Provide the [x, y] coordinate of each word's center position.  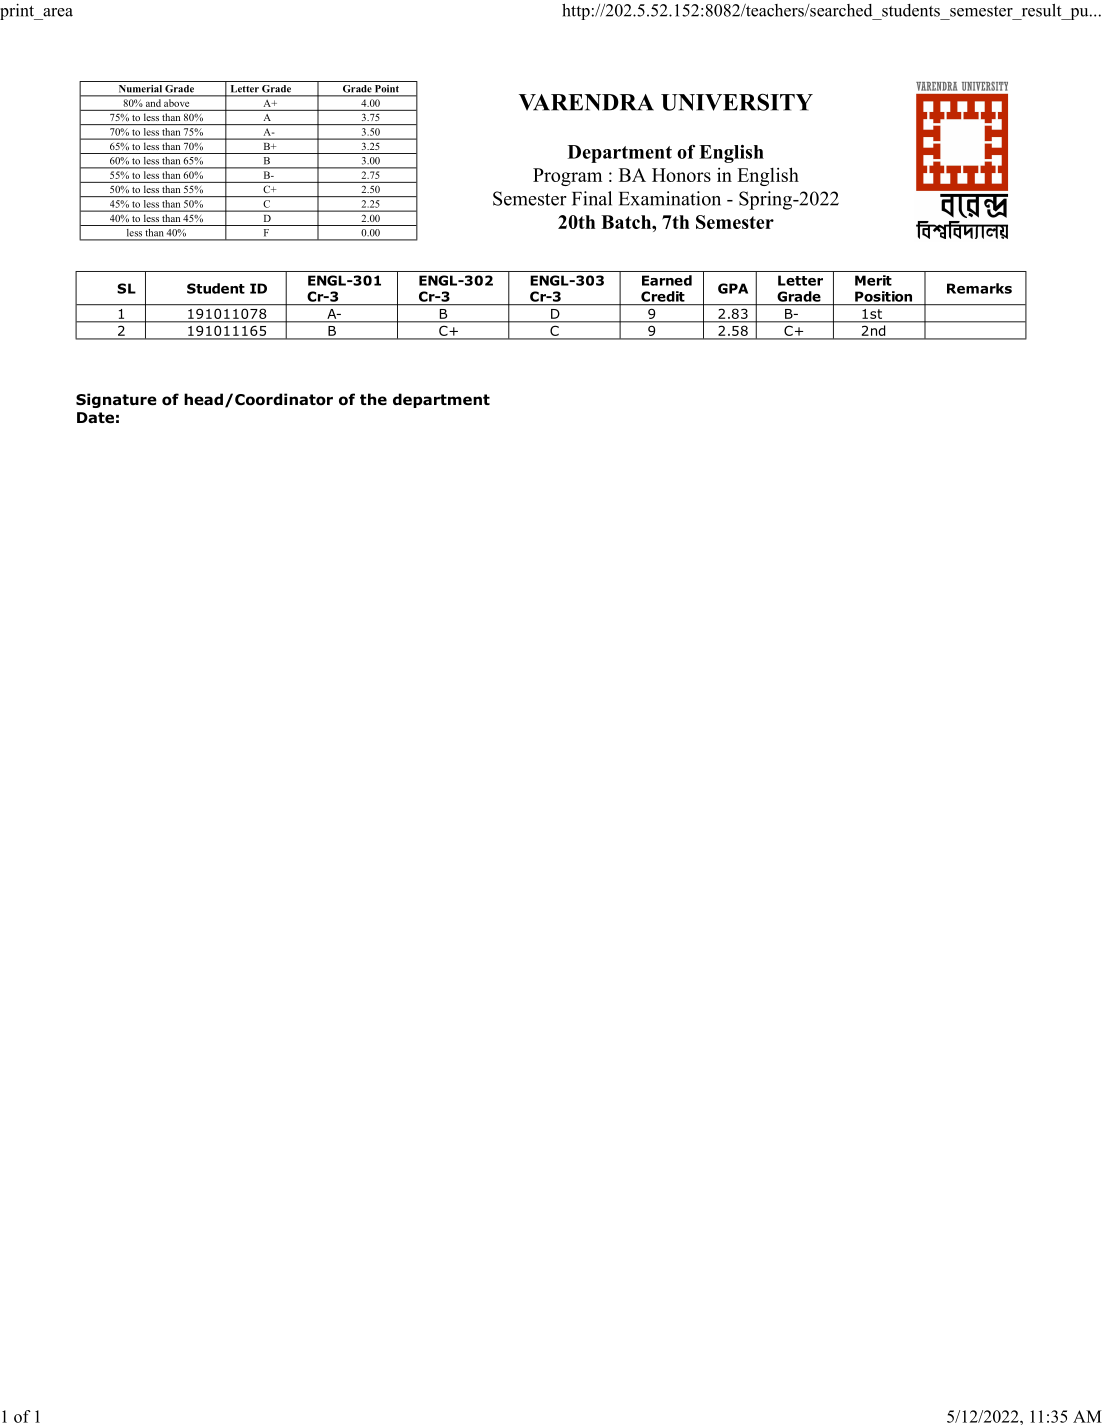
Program [567, 177]
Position [883, 296]
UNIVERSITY [737, 102]
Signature [116, 400]
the [373, 399]
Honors [681, 175]
